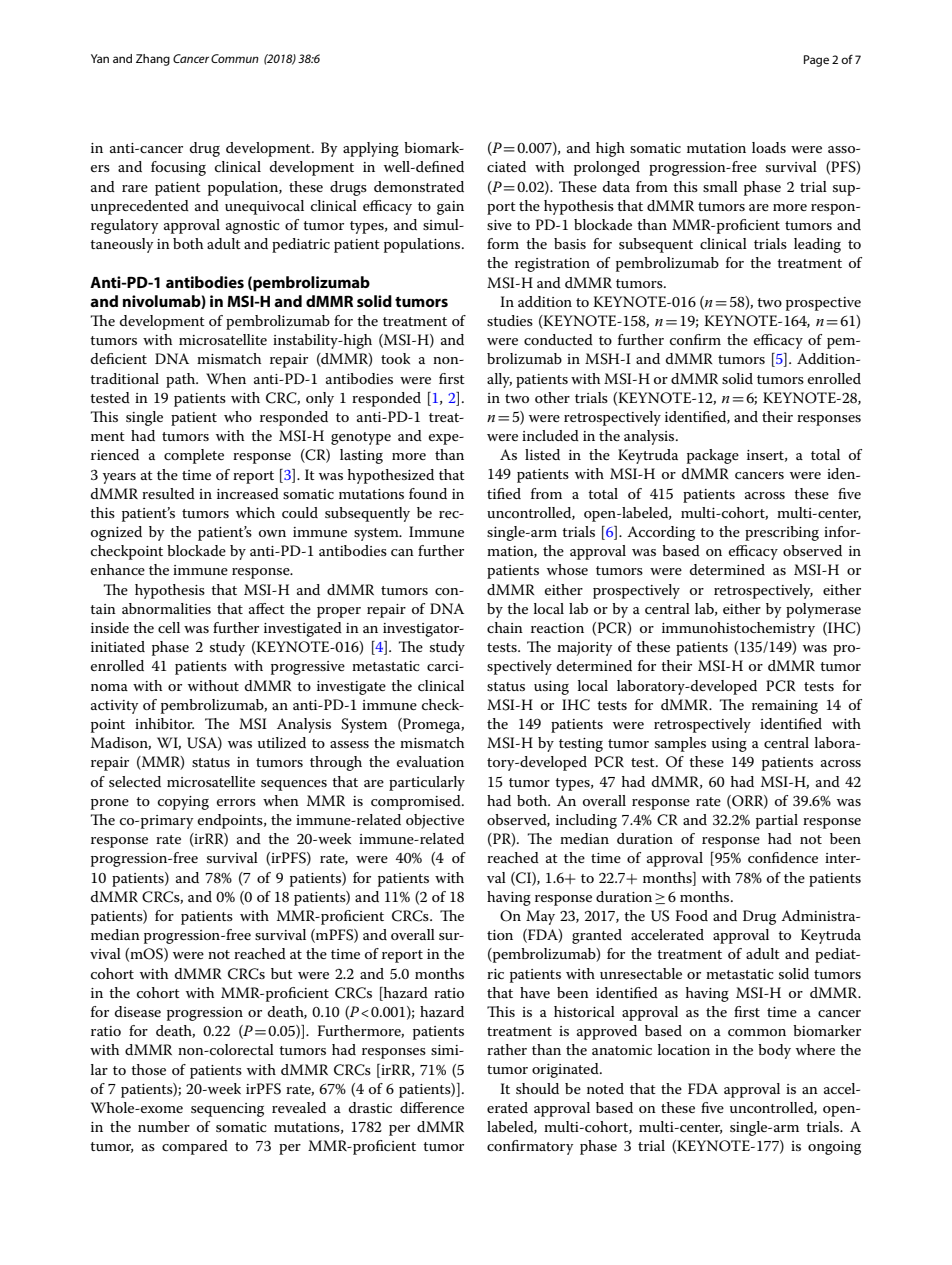 This screenshot has height=1265, width=952. Describe the element at coordinates (774, 1051) in the screenshot. I see `body` at that location.
